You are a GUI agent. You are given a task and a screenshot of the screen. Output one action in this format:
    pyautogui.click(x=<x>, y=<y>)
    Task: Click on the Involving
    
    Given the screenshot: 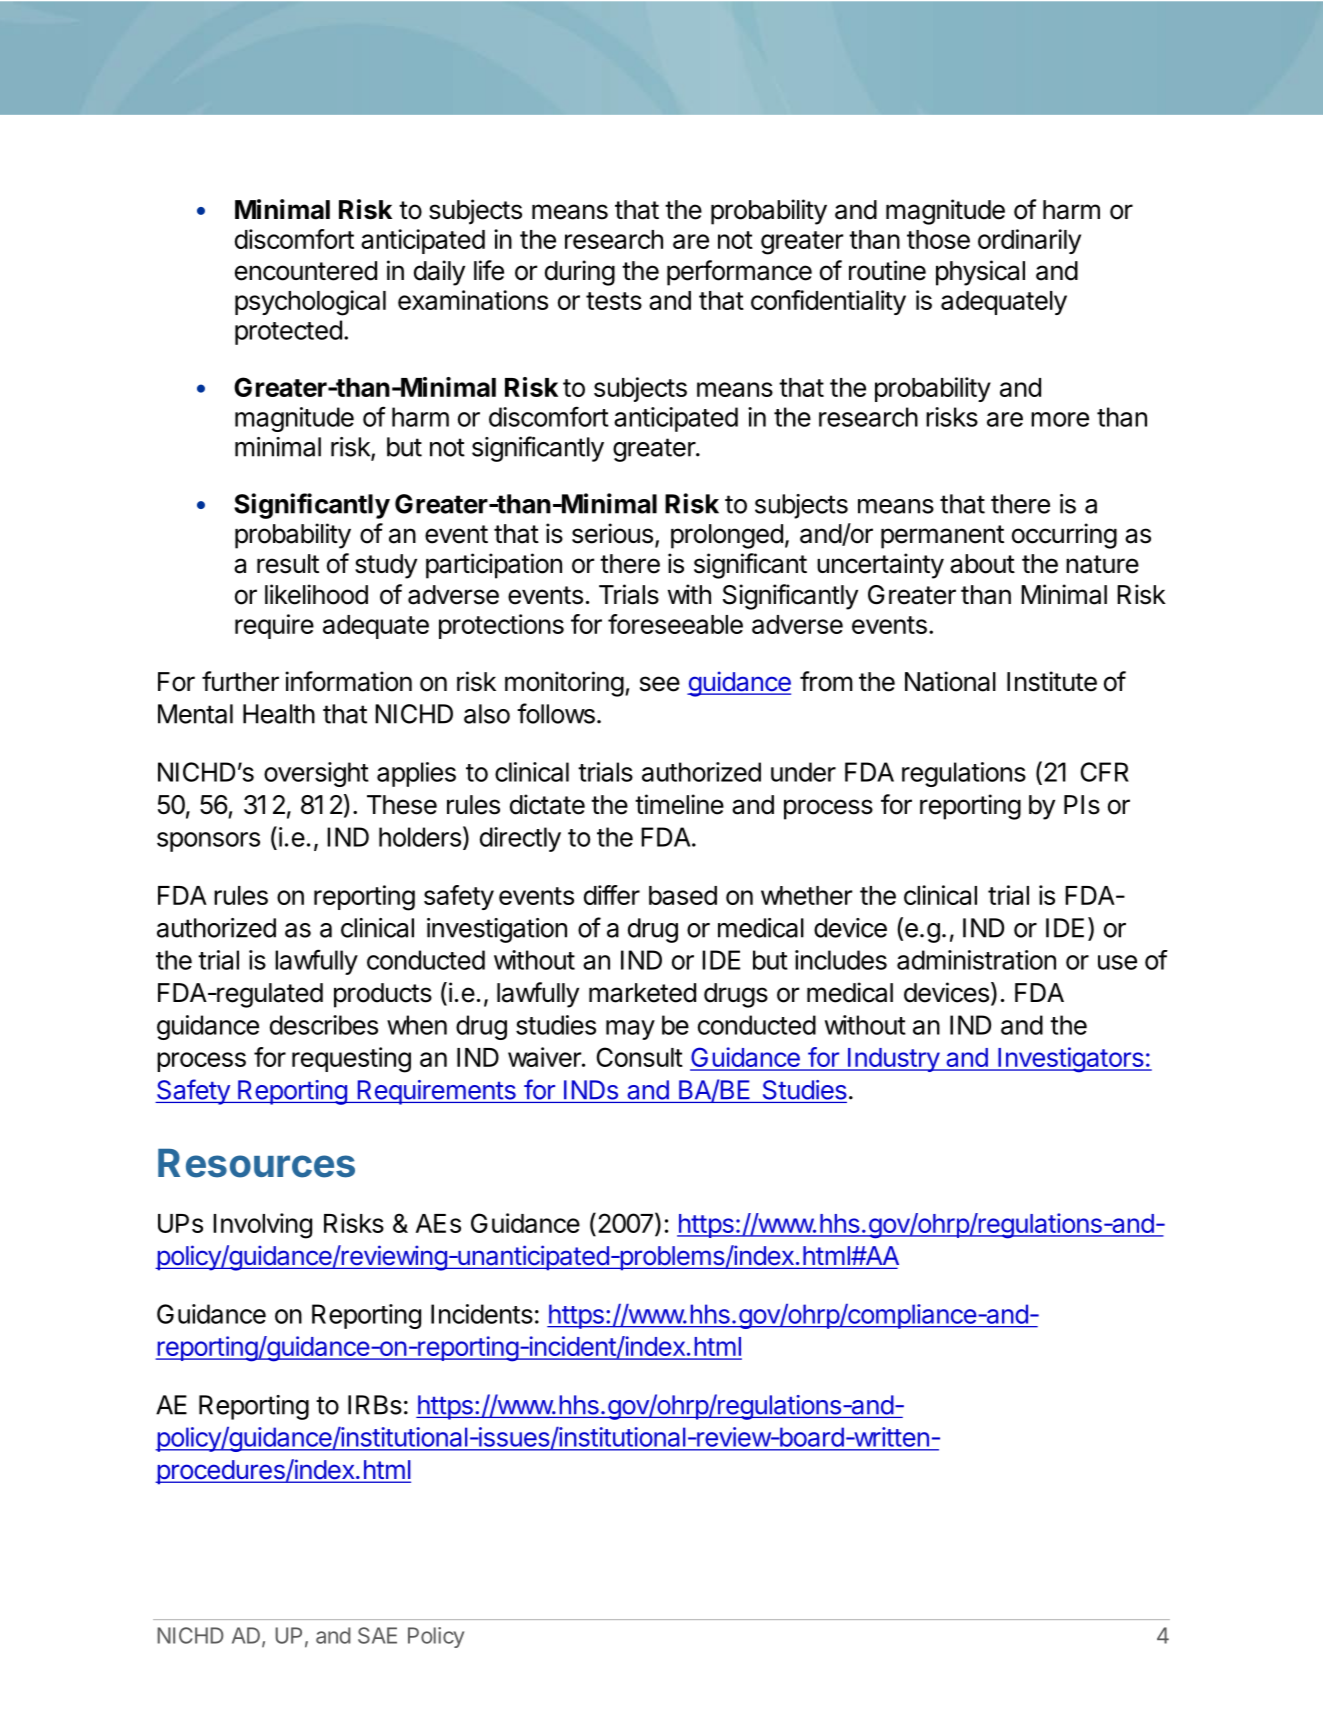 What is the action you would take?
    pyautogui.click(x=262, y=1226)
